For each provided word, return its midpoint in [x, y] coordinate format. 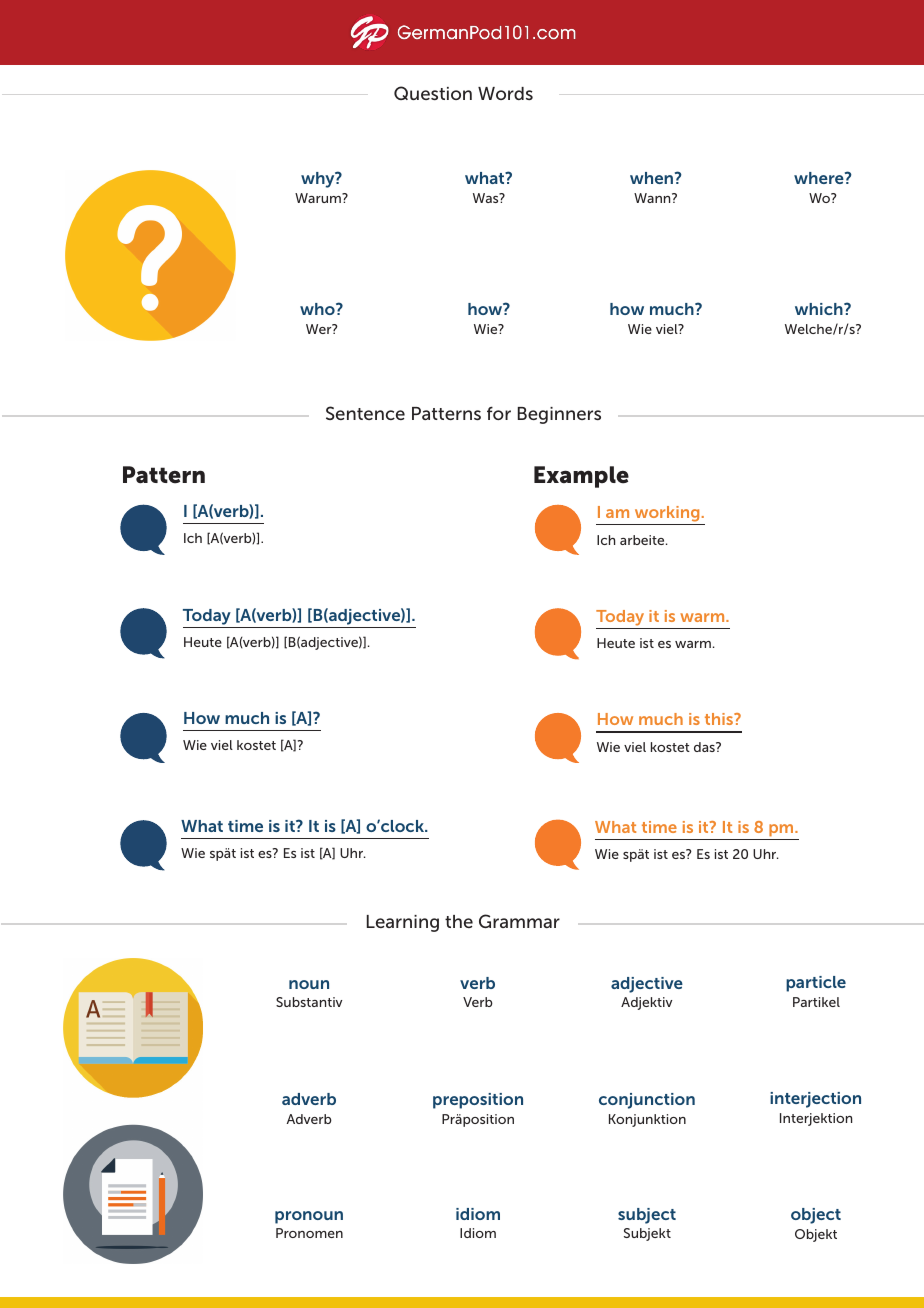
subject [647, 1216]
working [667, 515]
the [459, 921]
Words [505, 93]
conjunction [647, 1101]
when [653, 178]
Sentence [365, 413]
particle [816, 984]
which [820, 309]
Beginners [559, 415]
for [499, 413]
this [720, 719]
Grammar [519, 921]
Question [433, 93]
